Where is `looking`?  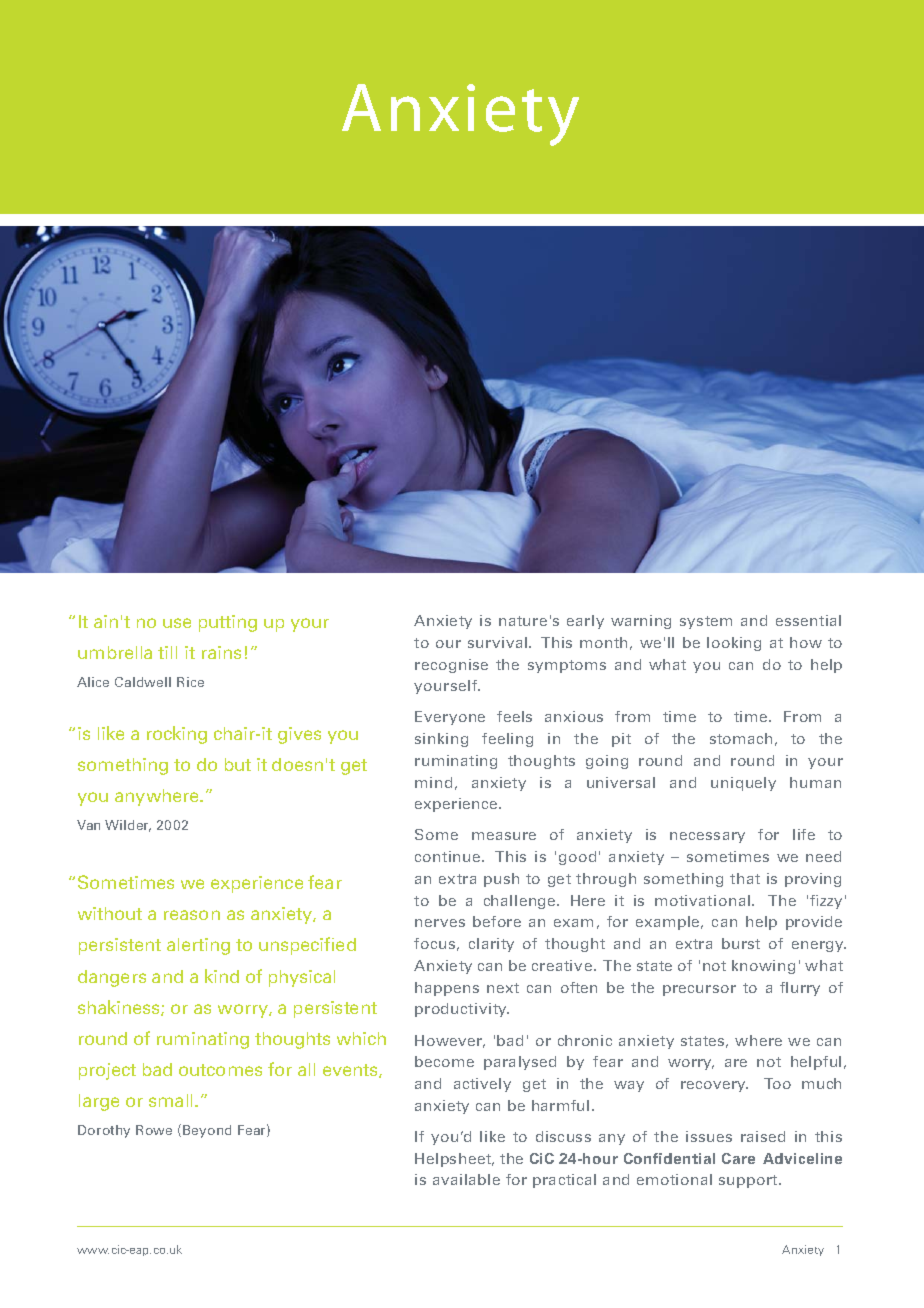
looking is located at coordinates (734, 644).
